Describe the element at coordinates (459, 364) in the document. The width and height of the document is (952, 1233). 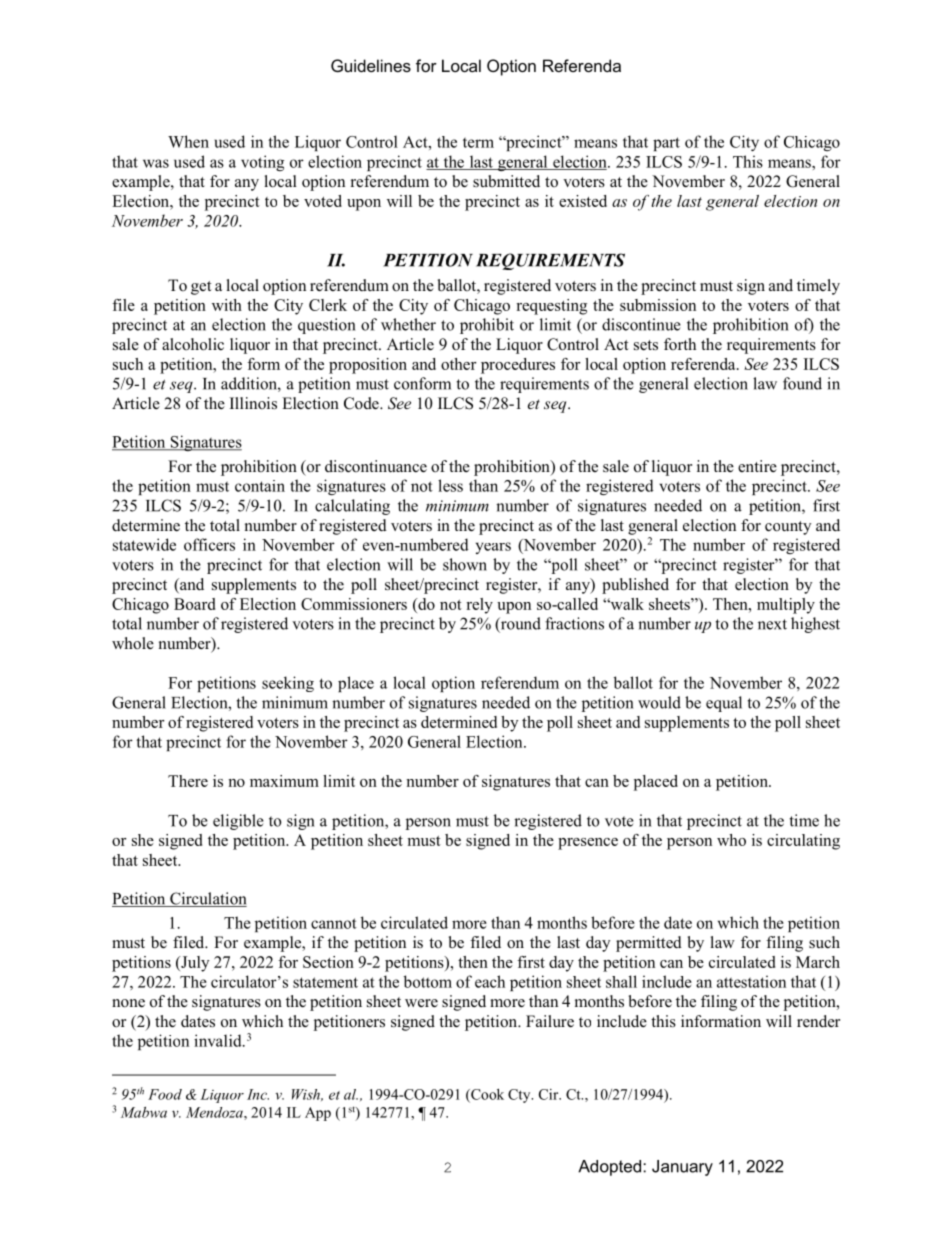
I see `other` at that location.
